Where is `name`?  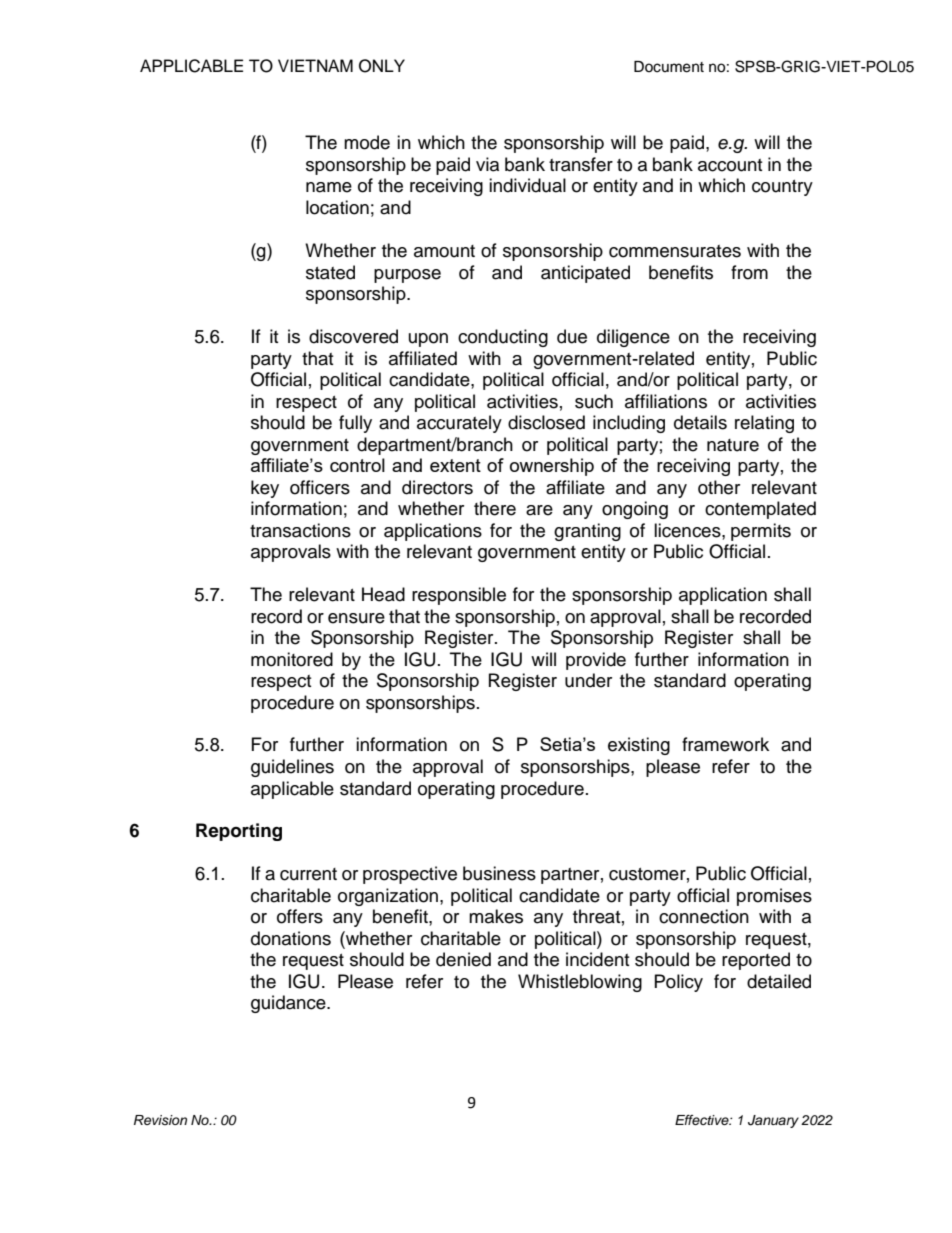 name is located at coordinates (329, 187).
